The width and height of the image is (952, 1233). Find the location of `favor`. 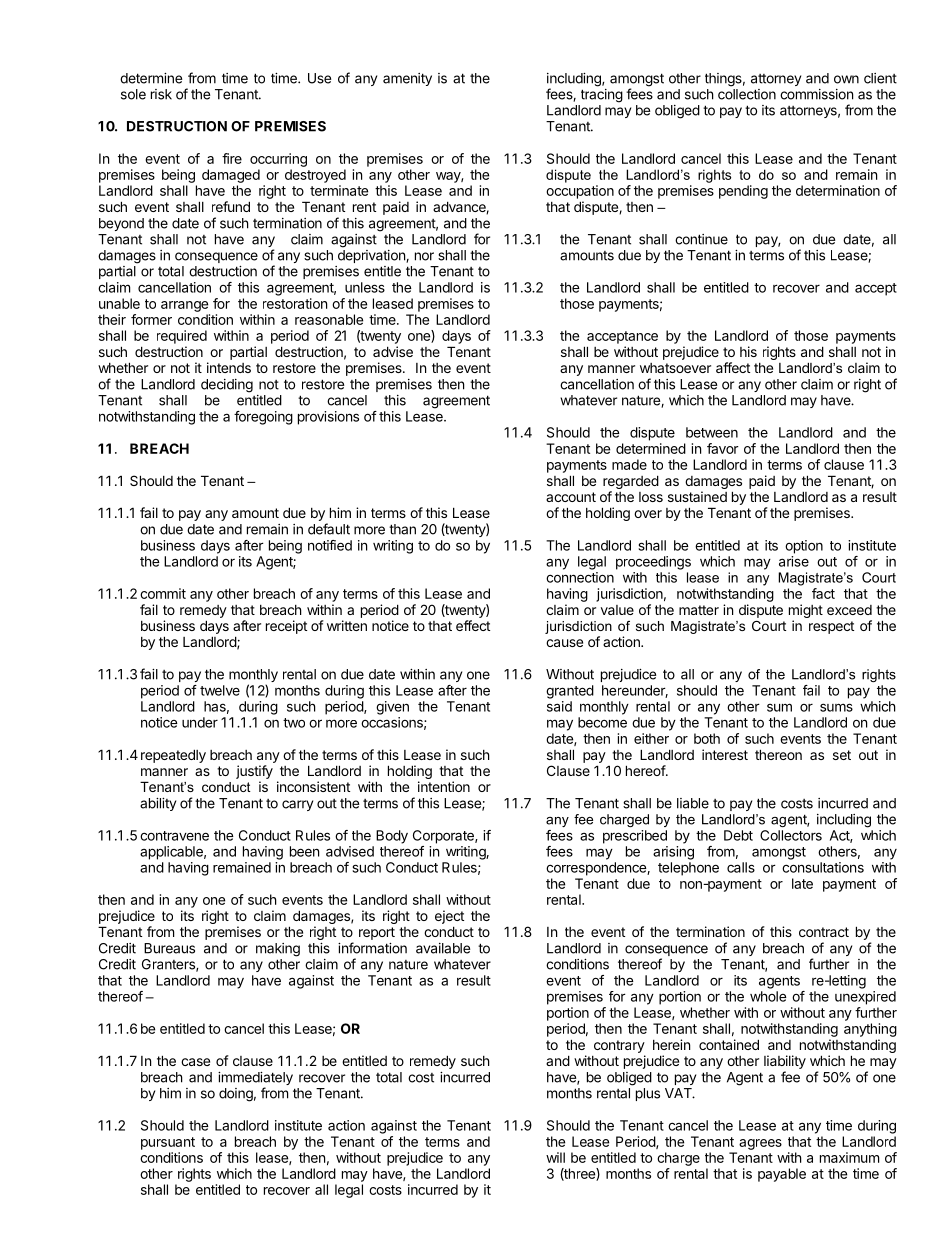

favor is located at coordinates (723, 448).
